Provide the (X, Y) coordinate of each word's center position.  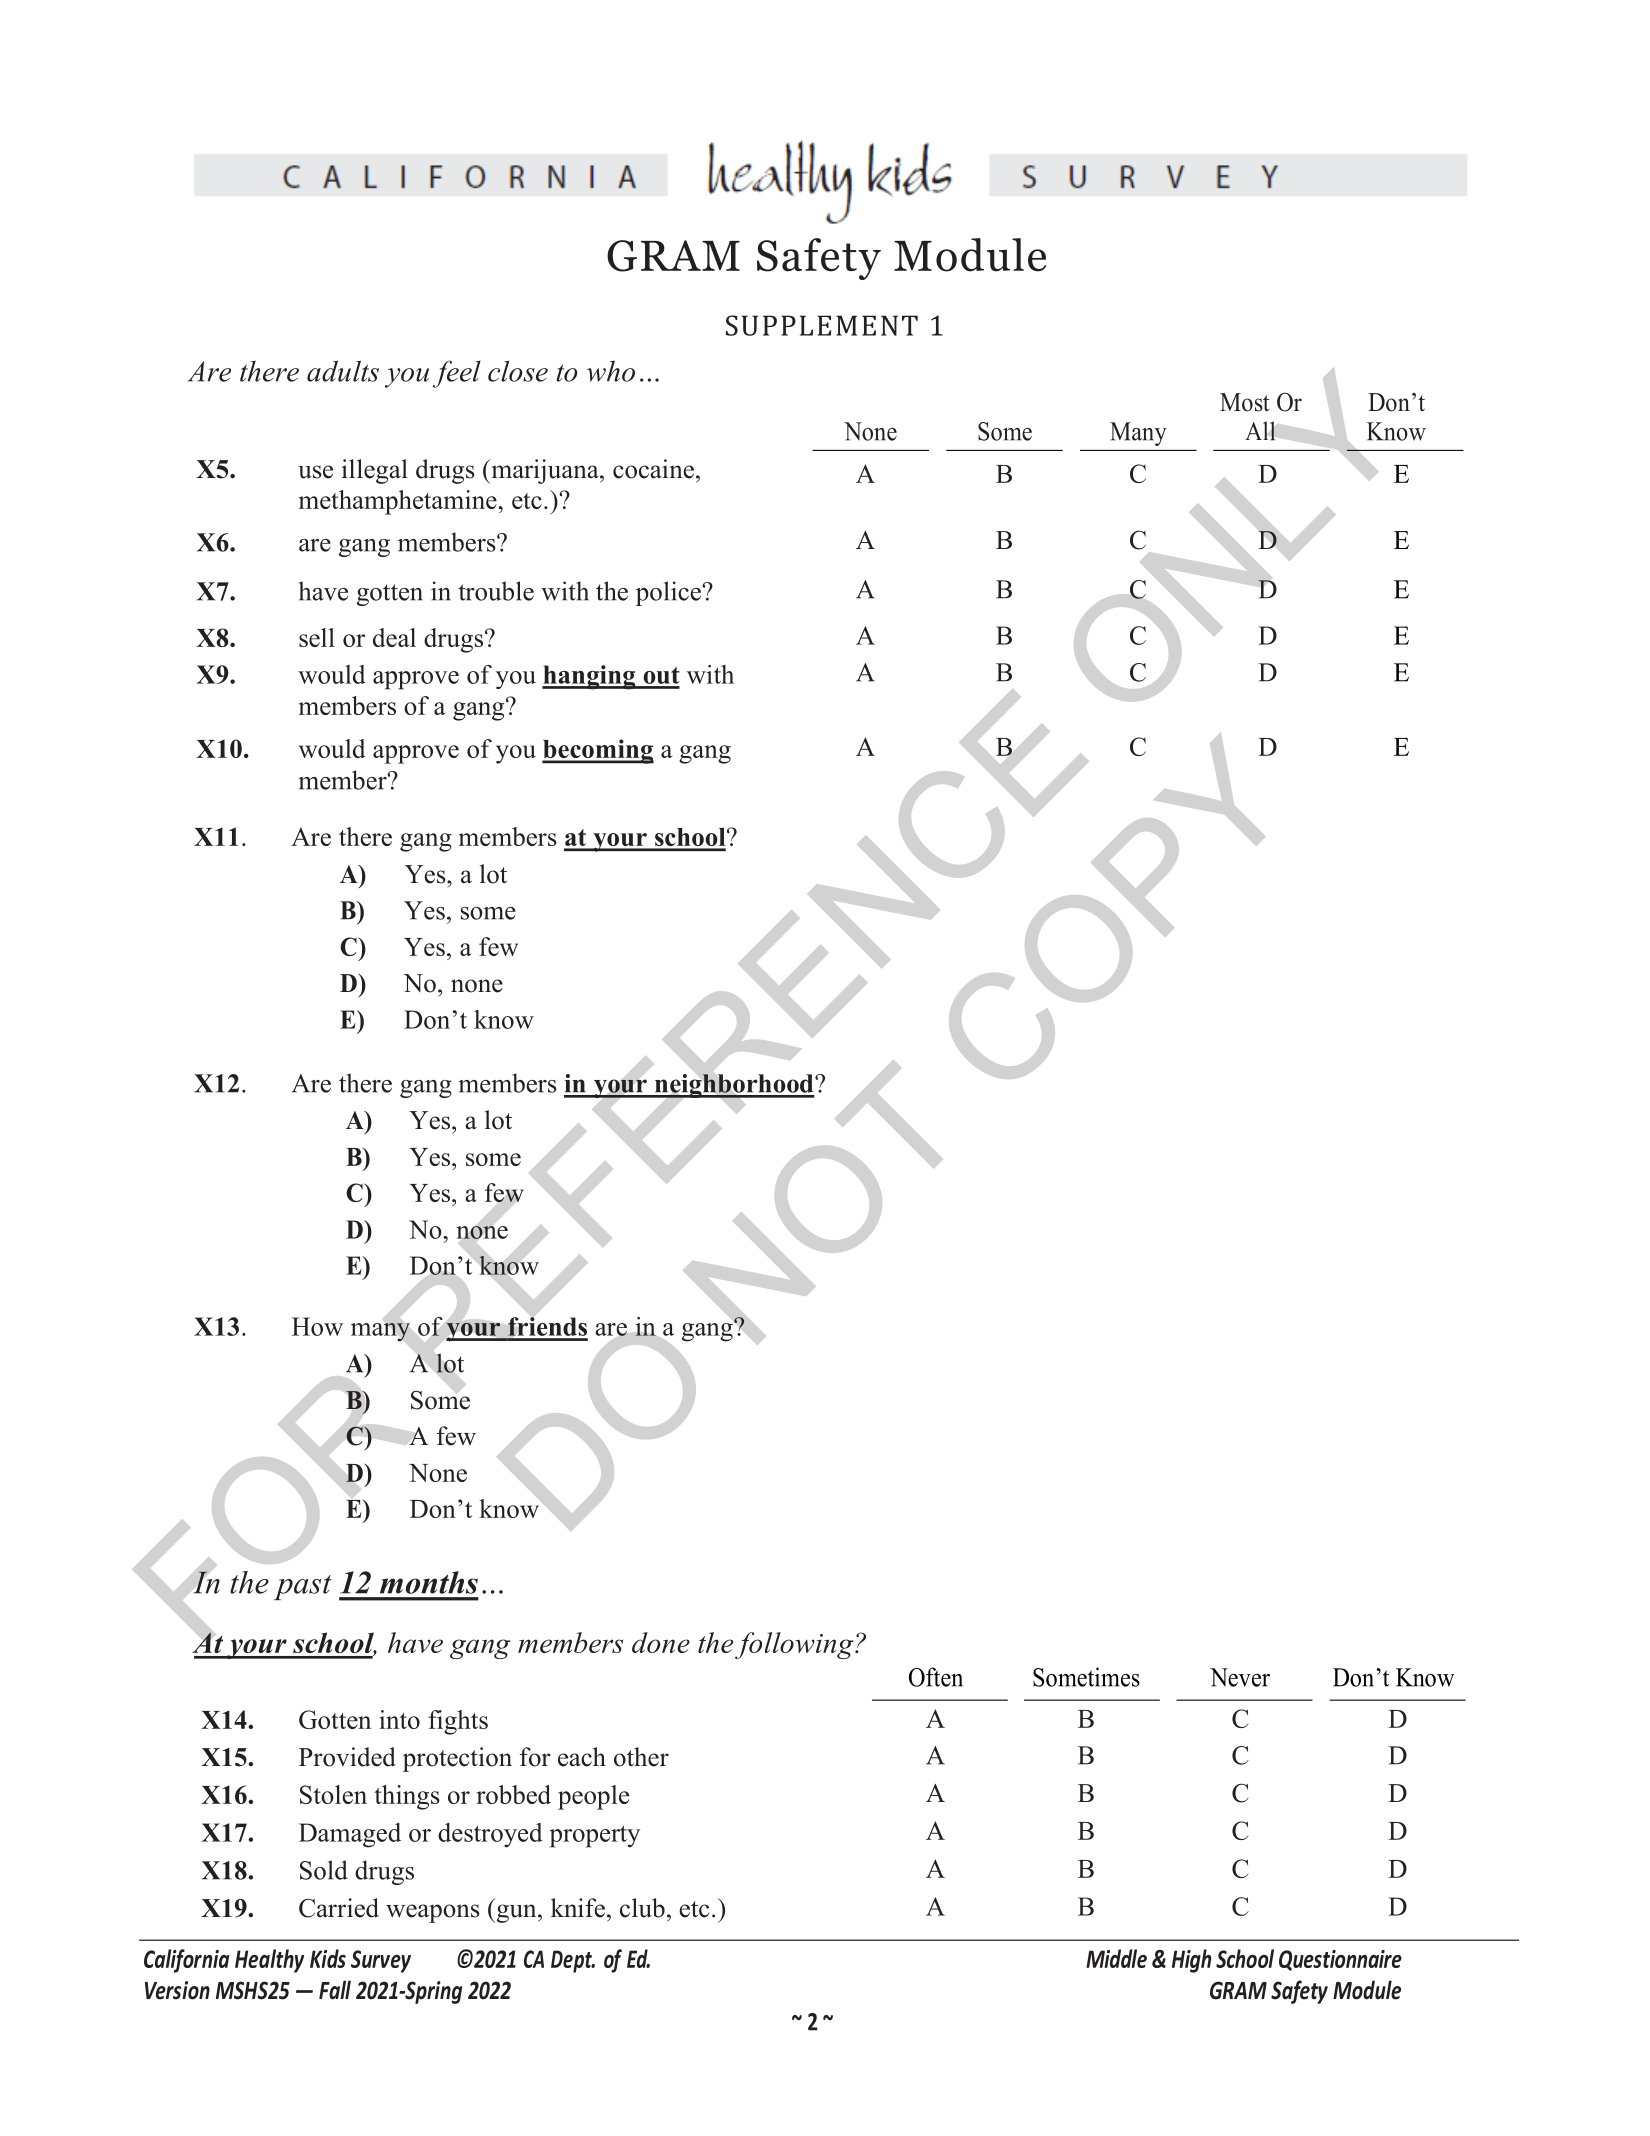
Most (1244, 402)
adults (343, 371)
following (795, 1645)
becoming (598, 751)
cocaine (653, 469)
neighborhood (734, 1086)
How (317, 1326)
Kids (328, 1958)
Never (1240, 1677)
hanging (590, 677)
